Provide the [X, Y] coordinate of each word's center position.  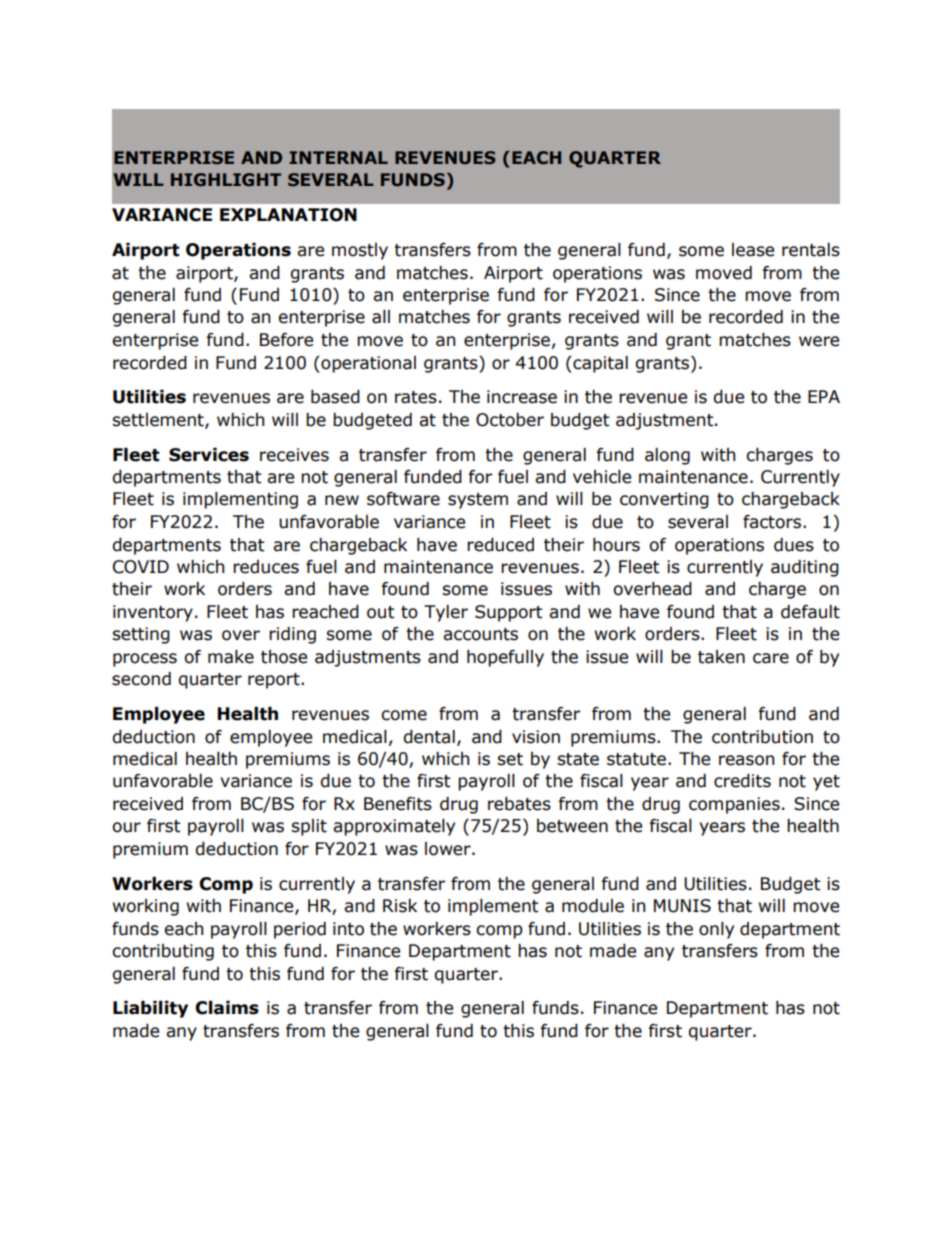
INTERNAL [338, 157]
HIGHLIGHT [226, 180]
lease [753, 250]
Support [509, 613]
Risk [400, 906]
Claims [227, 1008]
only [716, 930]
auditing [805, 568]
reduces [266, 567]
